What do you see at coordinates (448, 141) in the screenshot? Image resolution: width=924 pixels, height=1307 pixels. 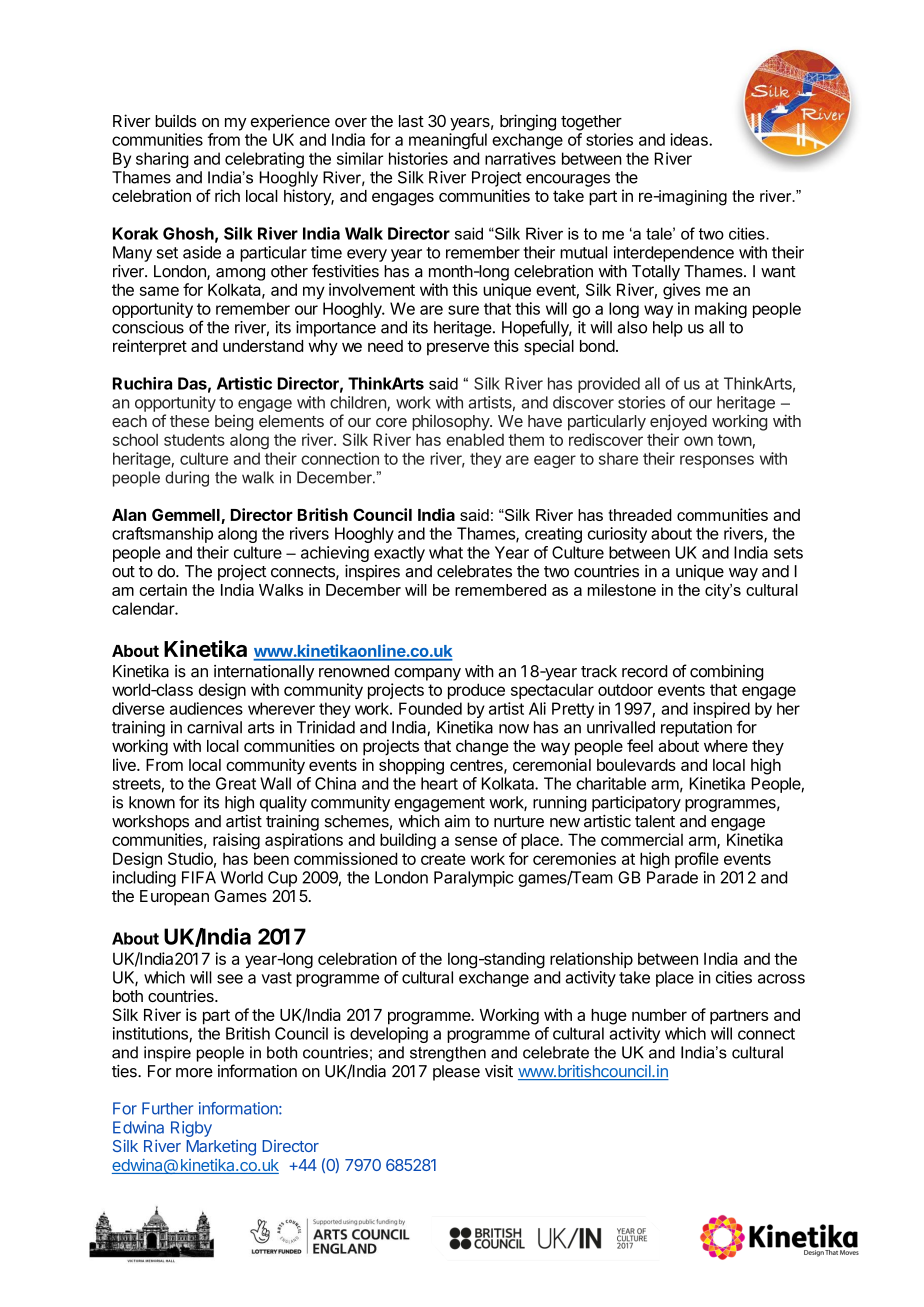 I see `meaningful` at bounding box center [448, 141].
